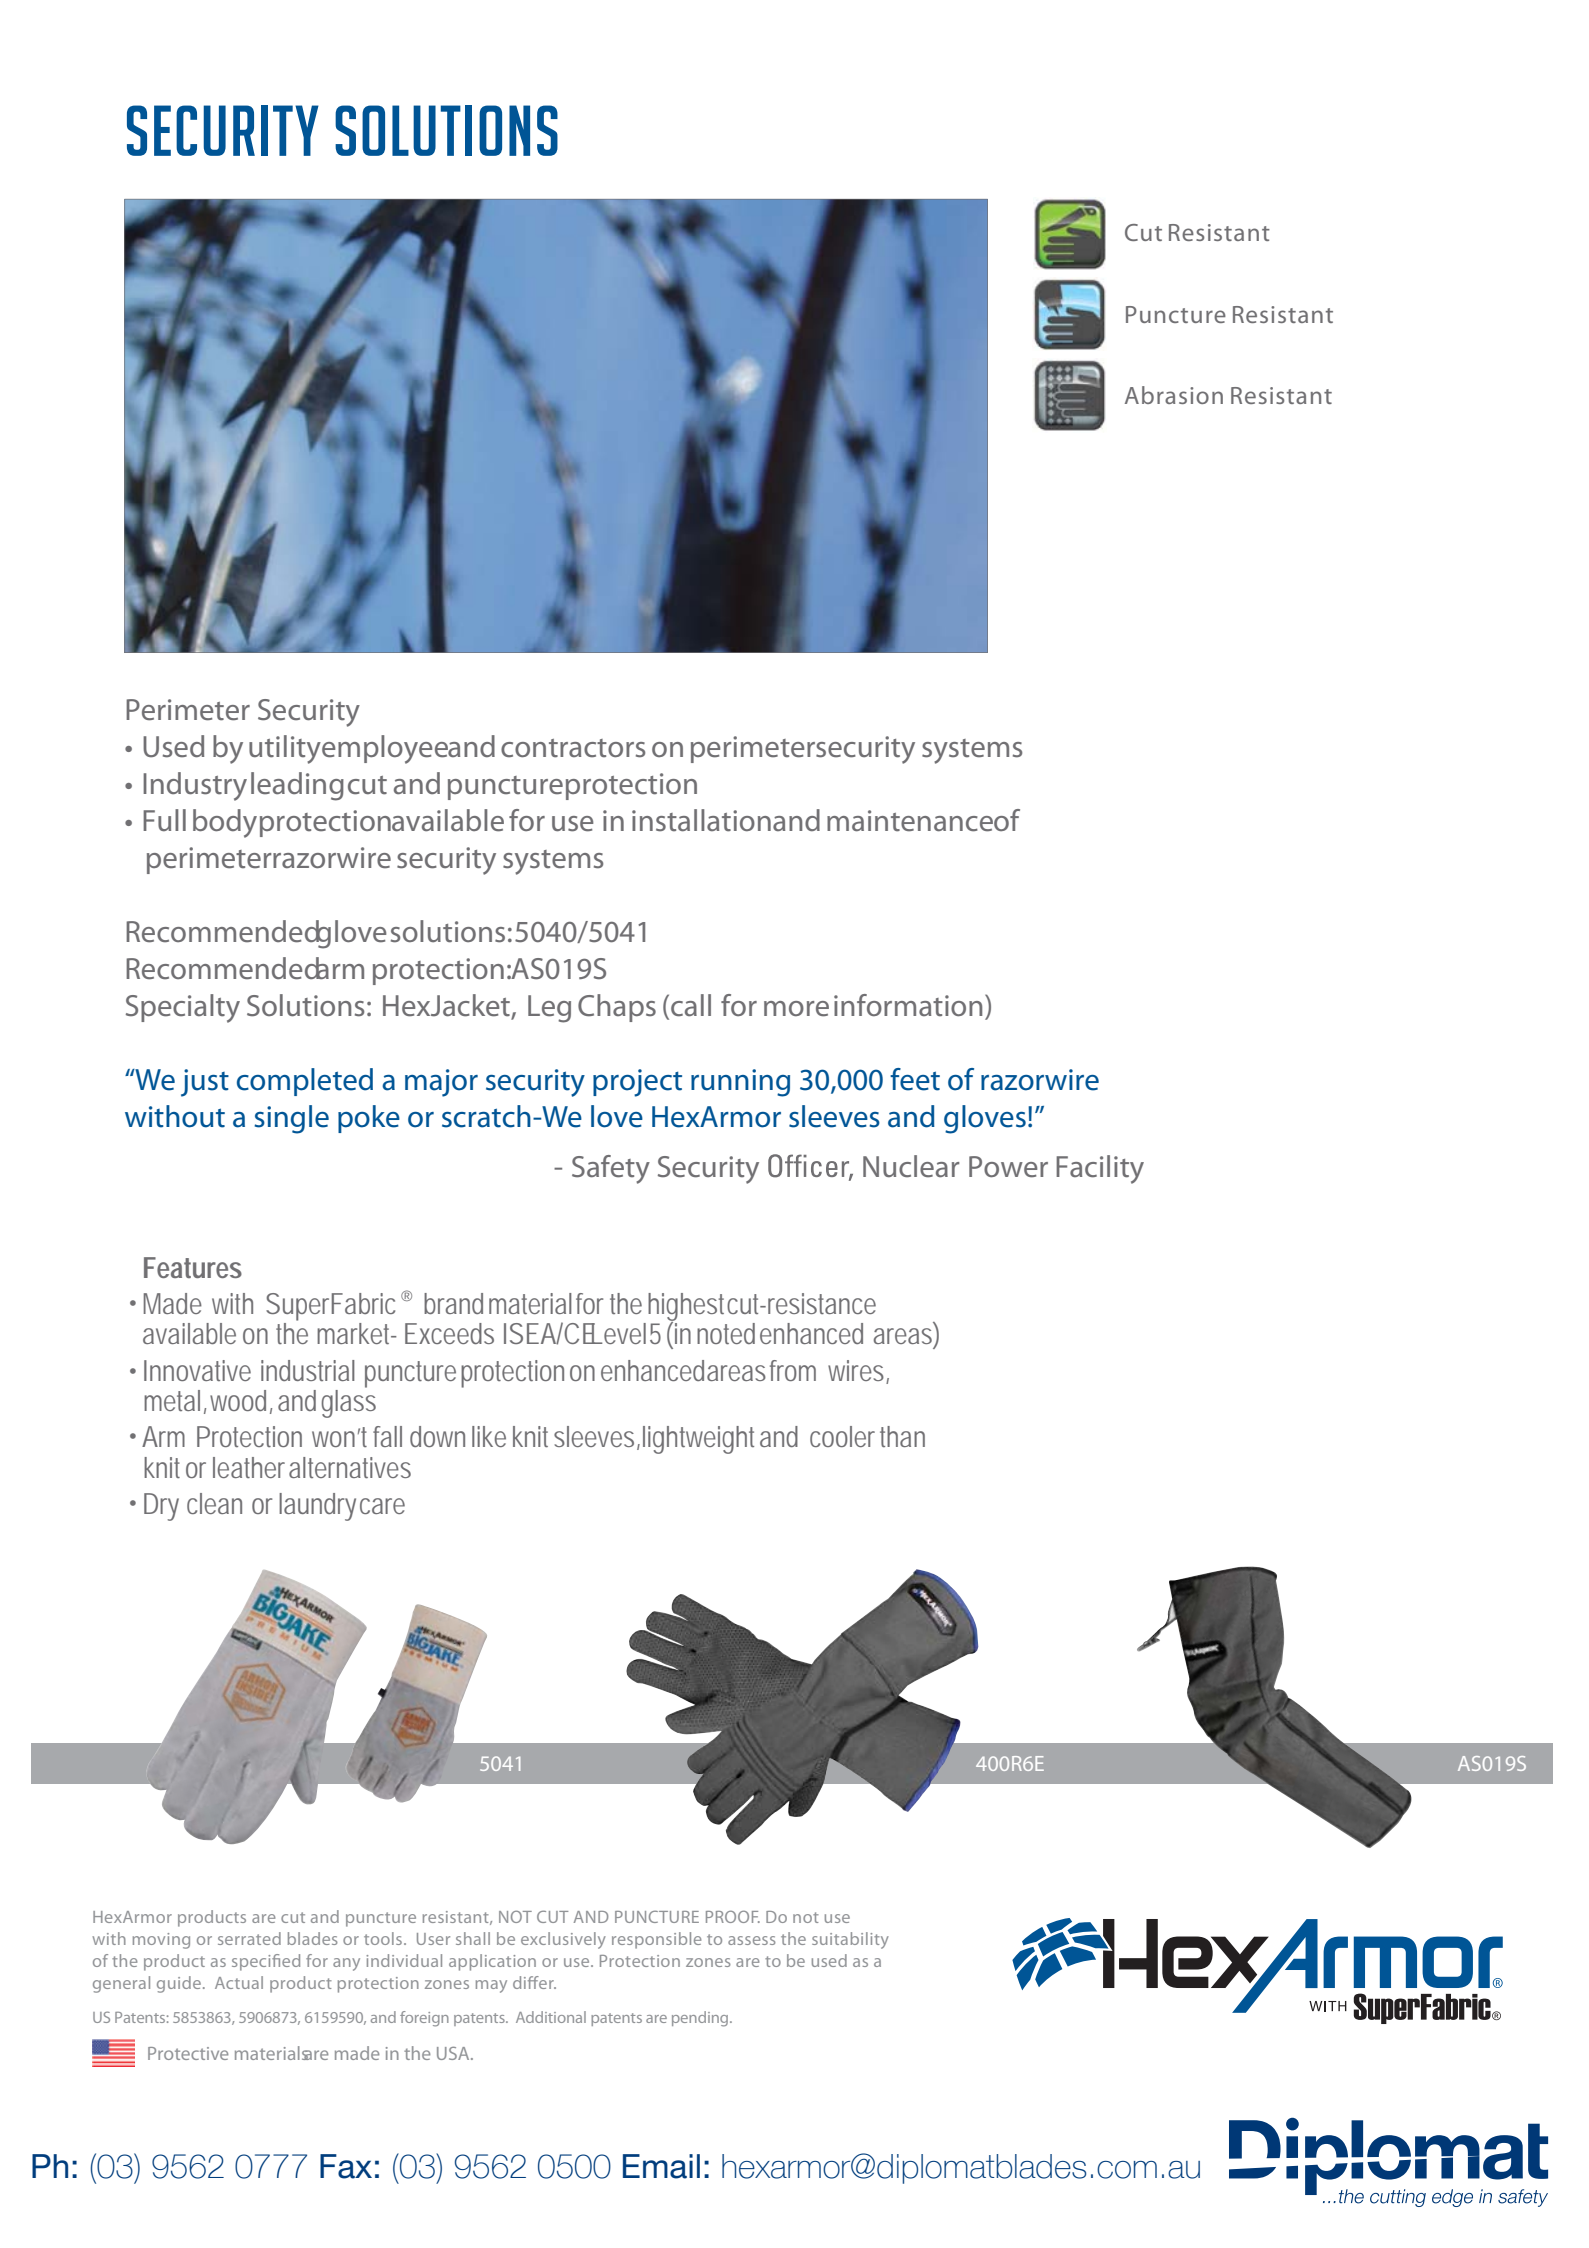  What do you see at coordinates (214, 1503) in the screenshot?
I see `clean` at bounding box center [214, 1503].
